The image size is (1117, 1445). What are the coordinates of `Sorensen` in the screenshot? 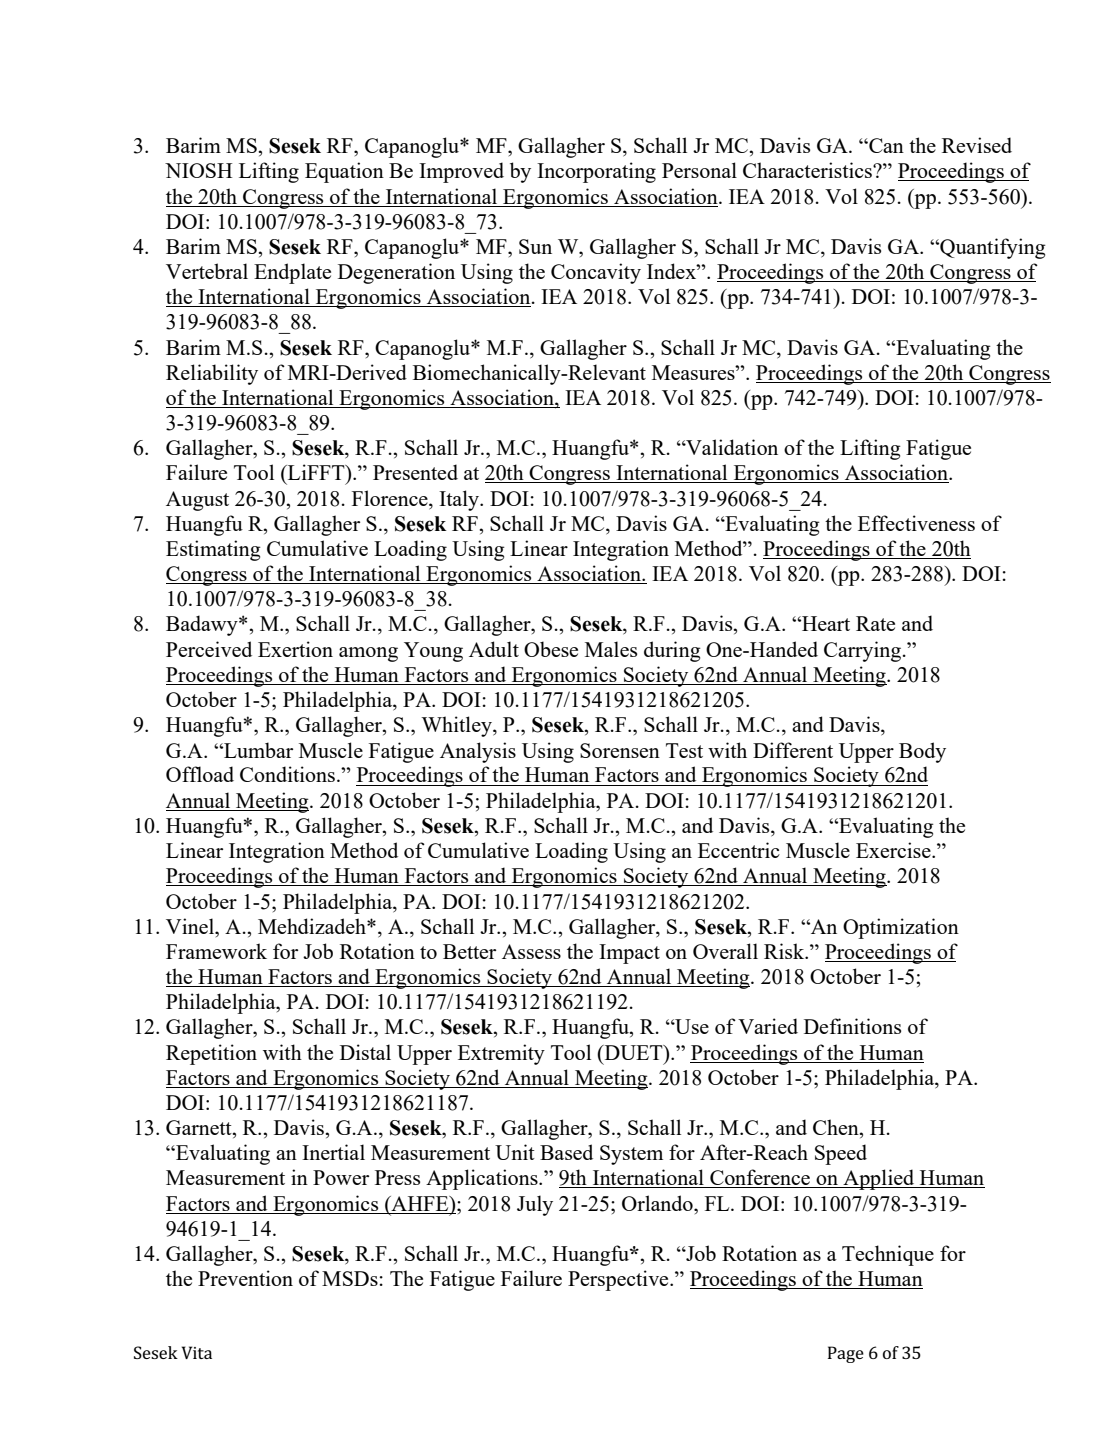 It's located at (620, 750).
